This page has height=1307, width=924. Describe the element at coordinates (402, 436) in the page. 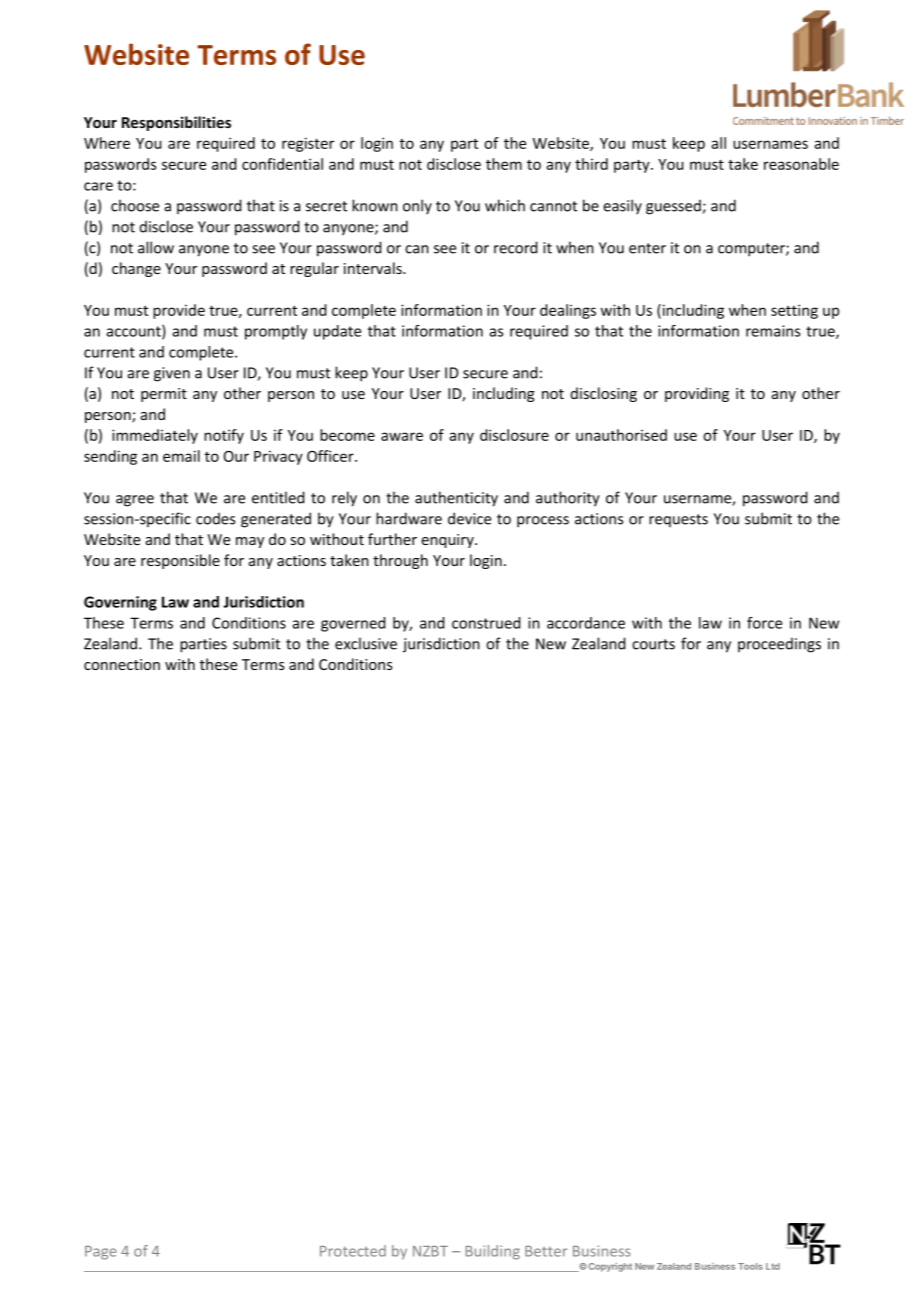

I see `aware` at that location.
